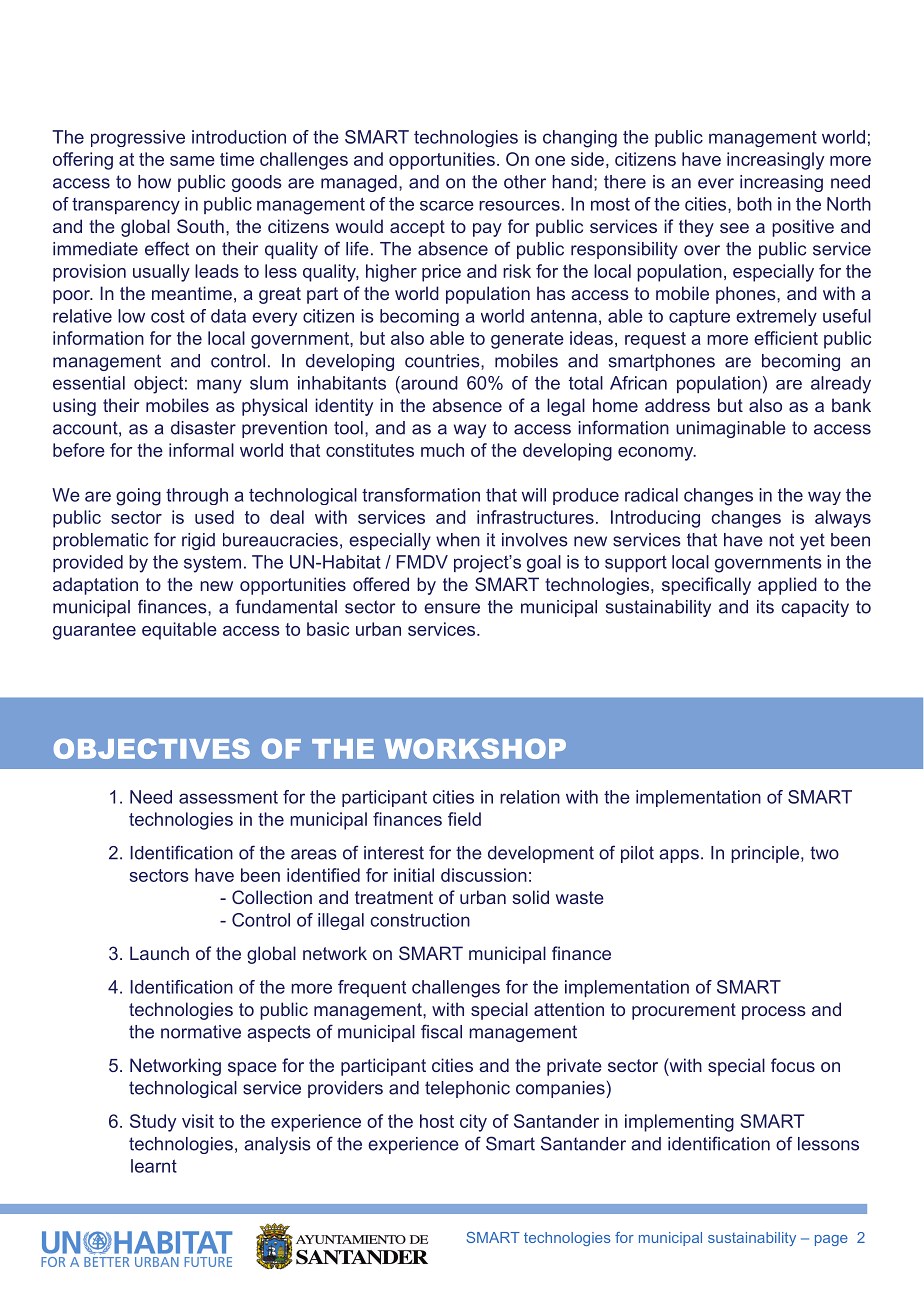 This page has width=924, height=1308. I want to click on how, so click(154, 182).
